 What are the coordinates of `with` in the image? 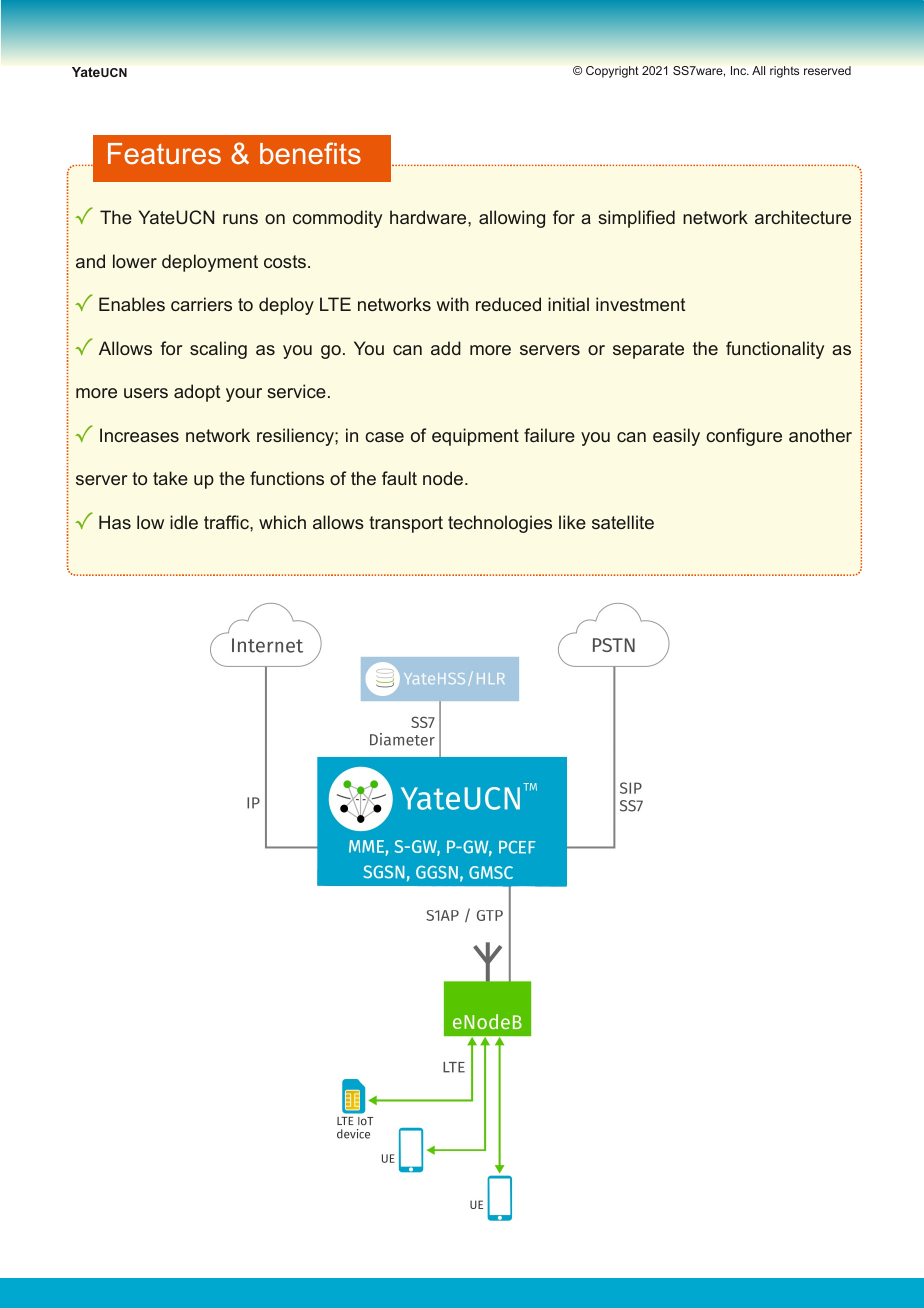 It's located at (452, 304).
